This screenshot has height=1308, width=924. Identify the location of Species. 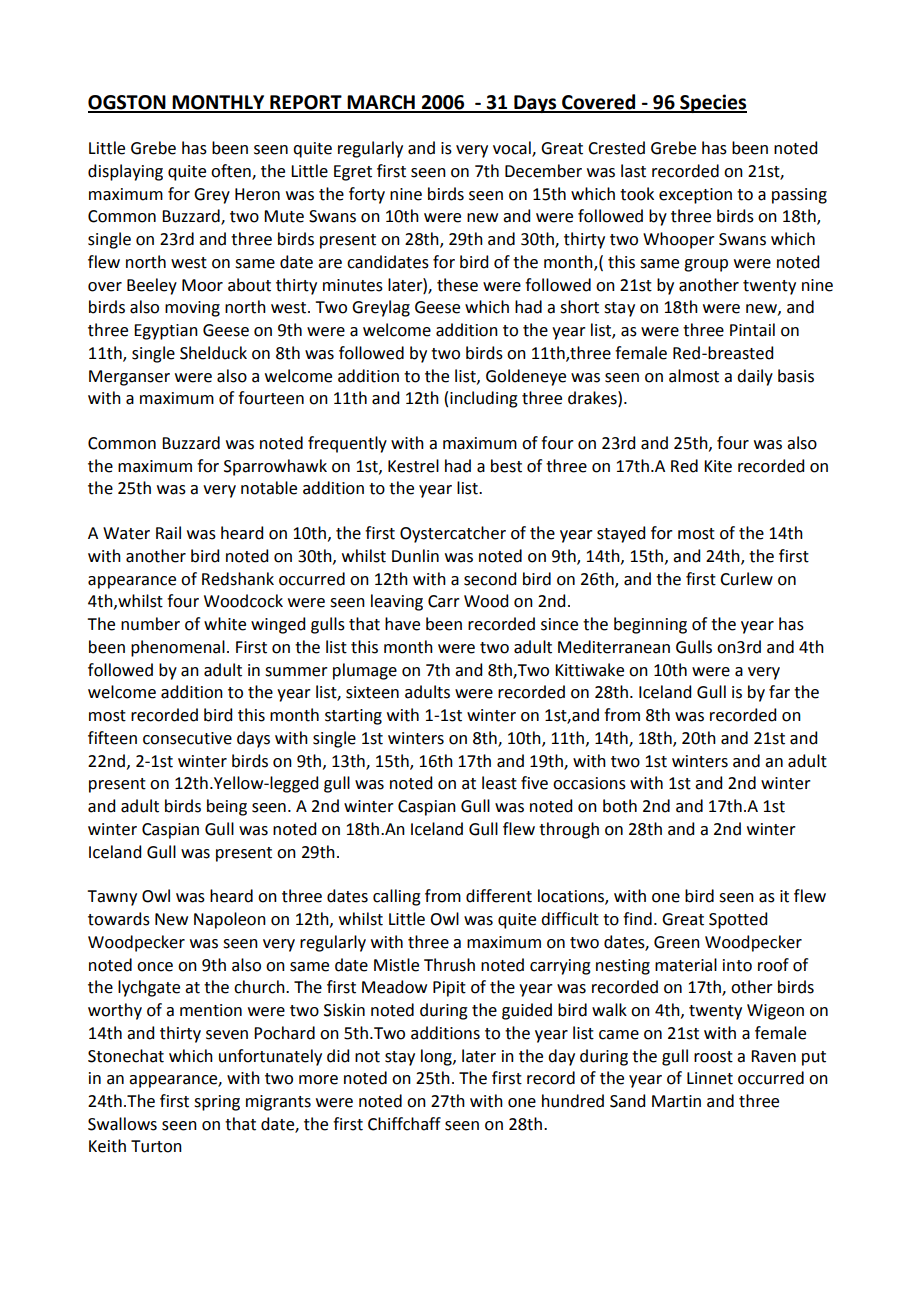
(712, 103).
